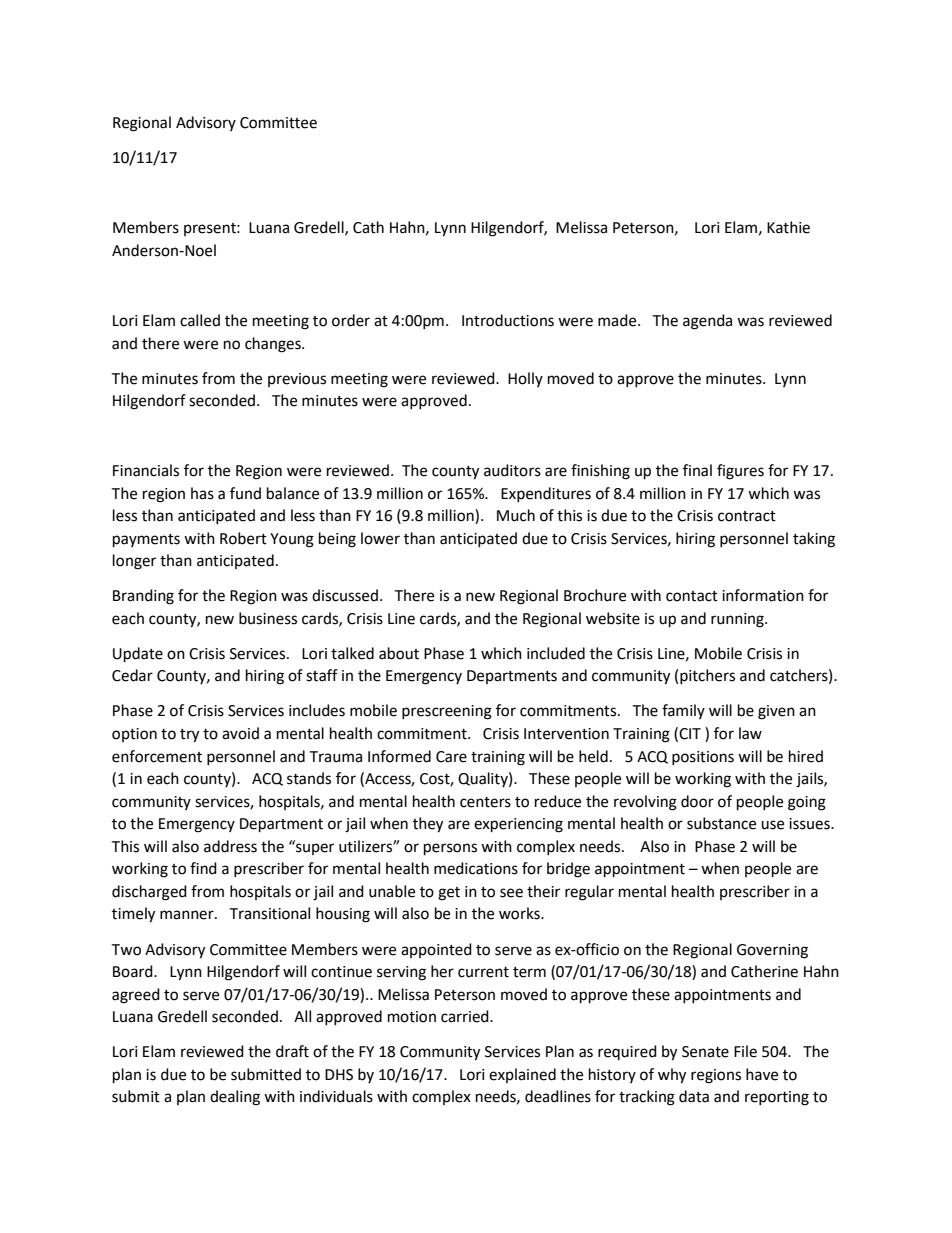  What do you see at coordinates (707, 676) in the page?
I see `pitchers` at bounding box center [707, 676].
